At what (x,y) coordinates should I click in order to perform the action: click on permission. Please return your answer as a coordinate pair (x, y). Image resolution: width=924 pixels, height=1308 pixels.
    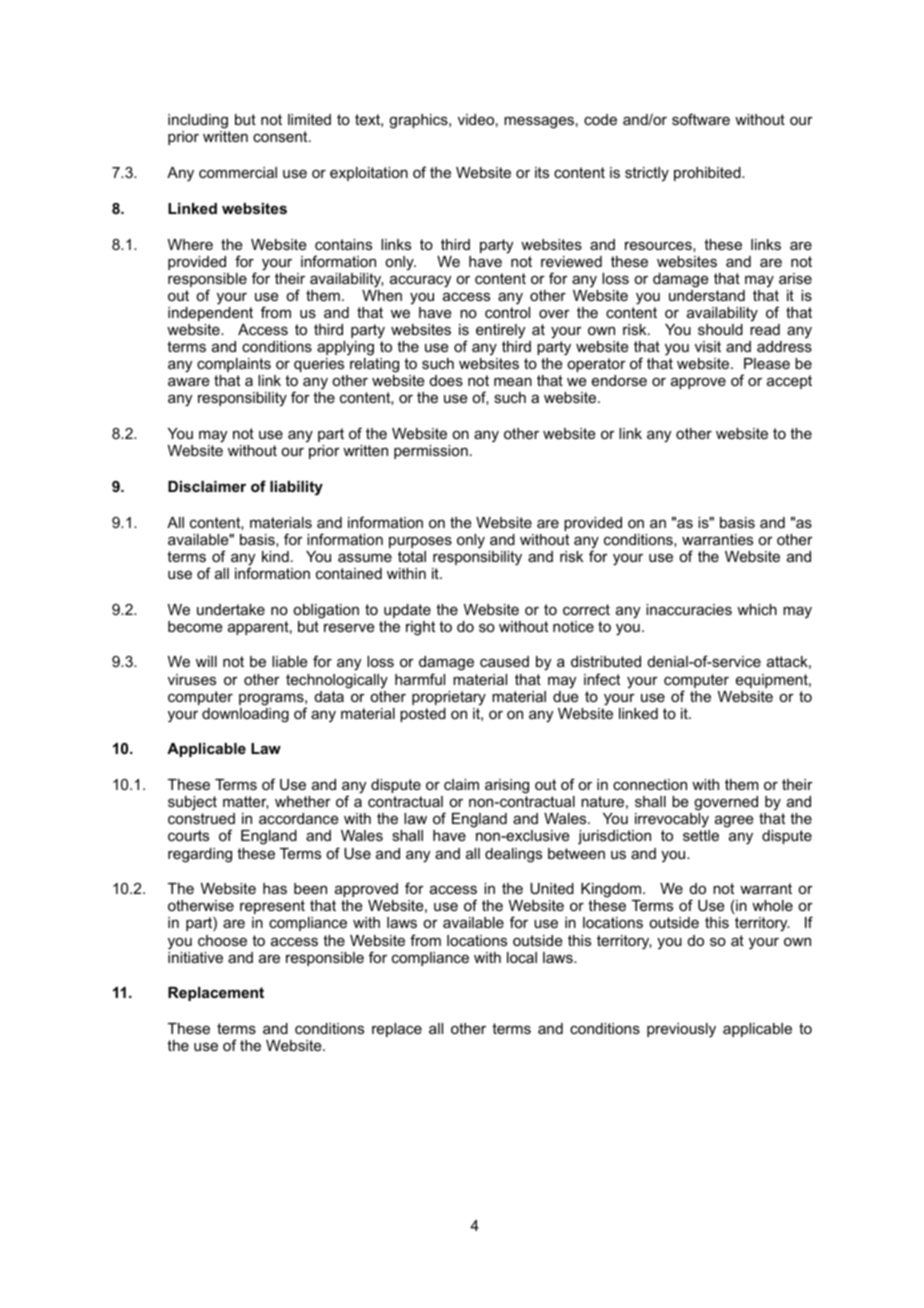
    Looking at the image, I should click on (431, 452).
